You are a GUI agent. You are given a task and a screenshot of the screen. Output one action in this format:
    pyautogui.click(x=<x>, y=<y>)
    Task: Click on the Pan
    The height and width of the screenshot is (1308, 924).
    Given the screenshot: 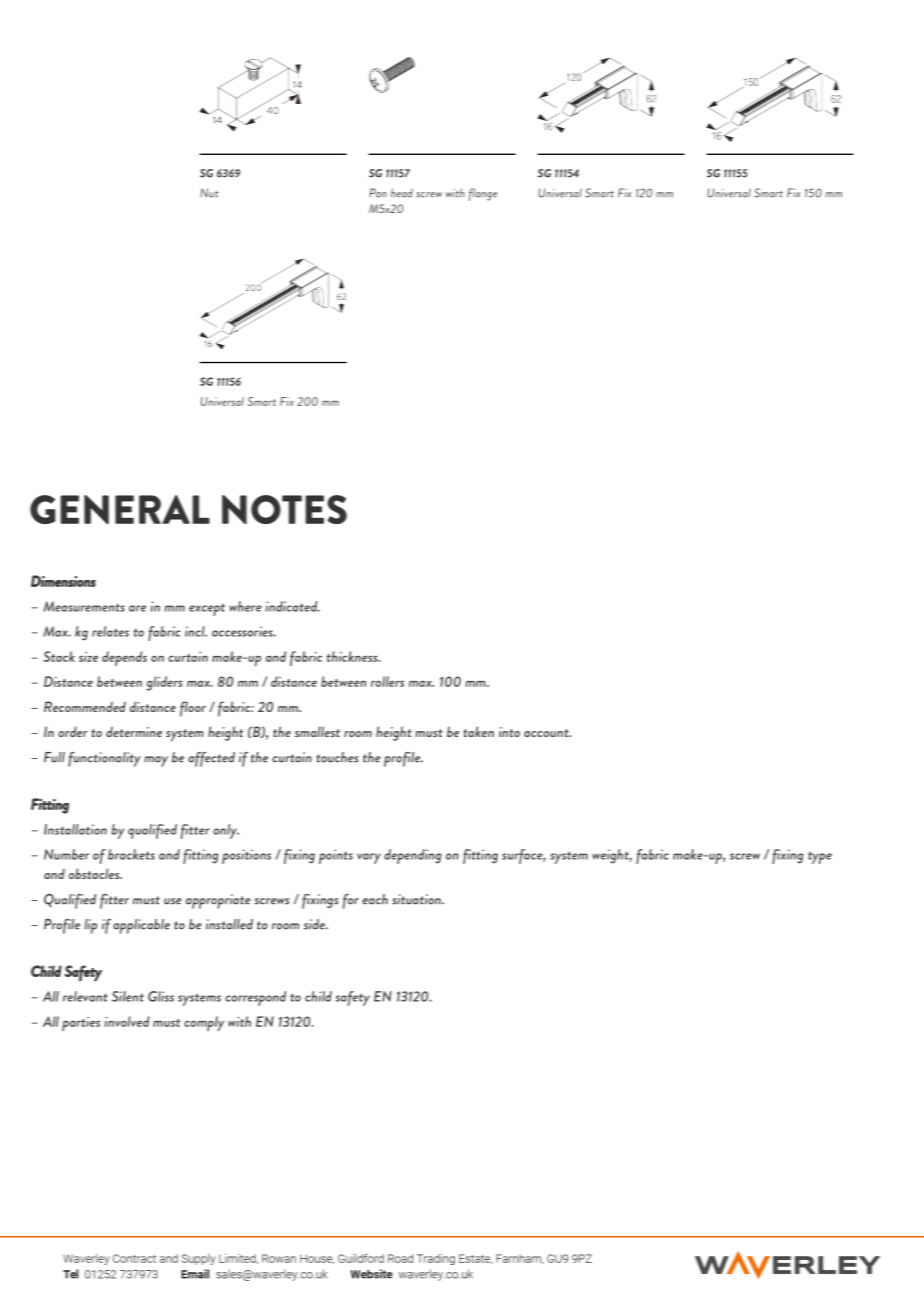 What is the action you would take?
    pyautogui.click(x=378, y=193)
